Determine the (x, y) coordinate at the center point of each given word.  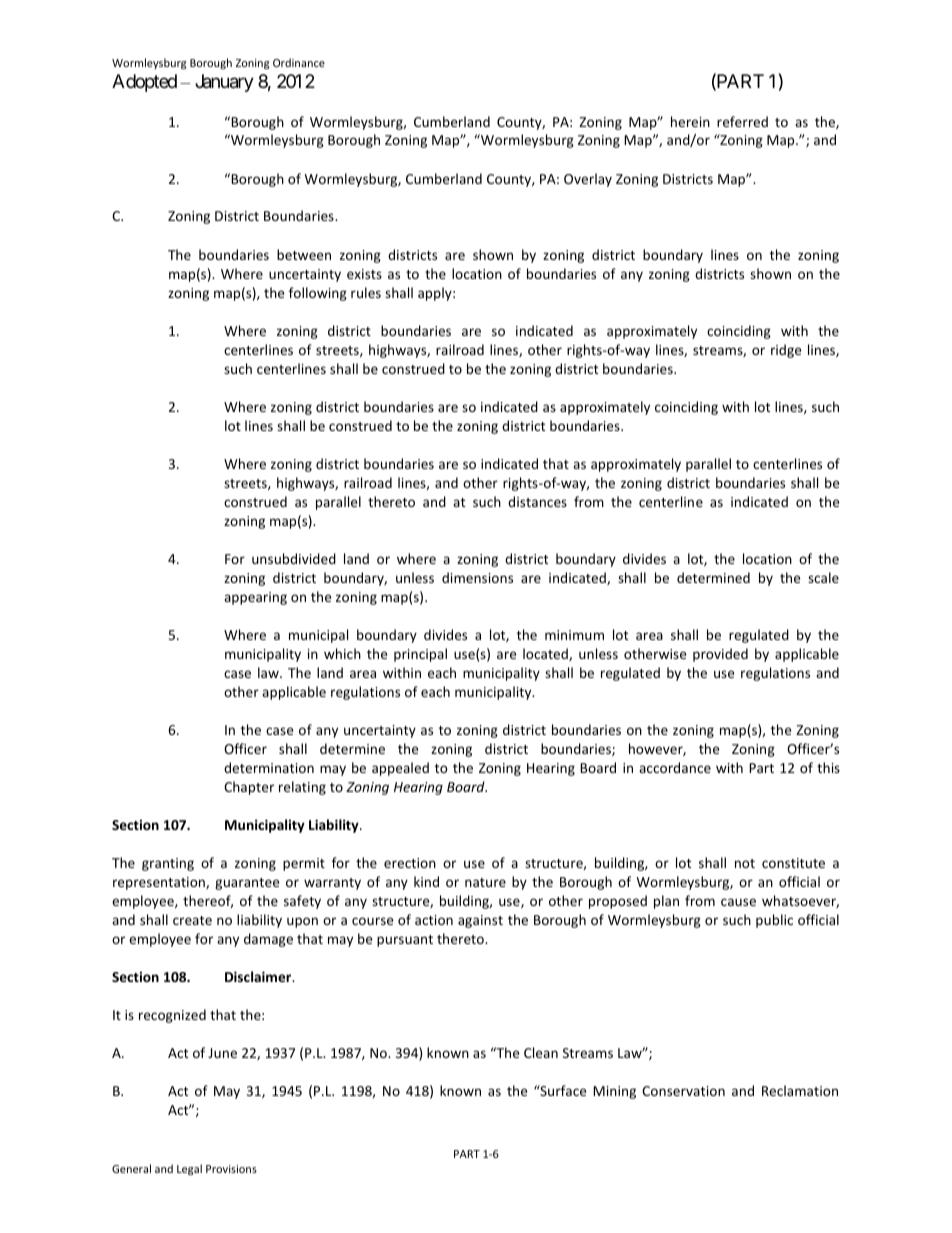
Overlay (588, 180)
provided (720, 655)
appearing (255, 598)
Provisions (231, 1169)
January (224, 83)
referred (742, 121)
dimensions (477, 577)
